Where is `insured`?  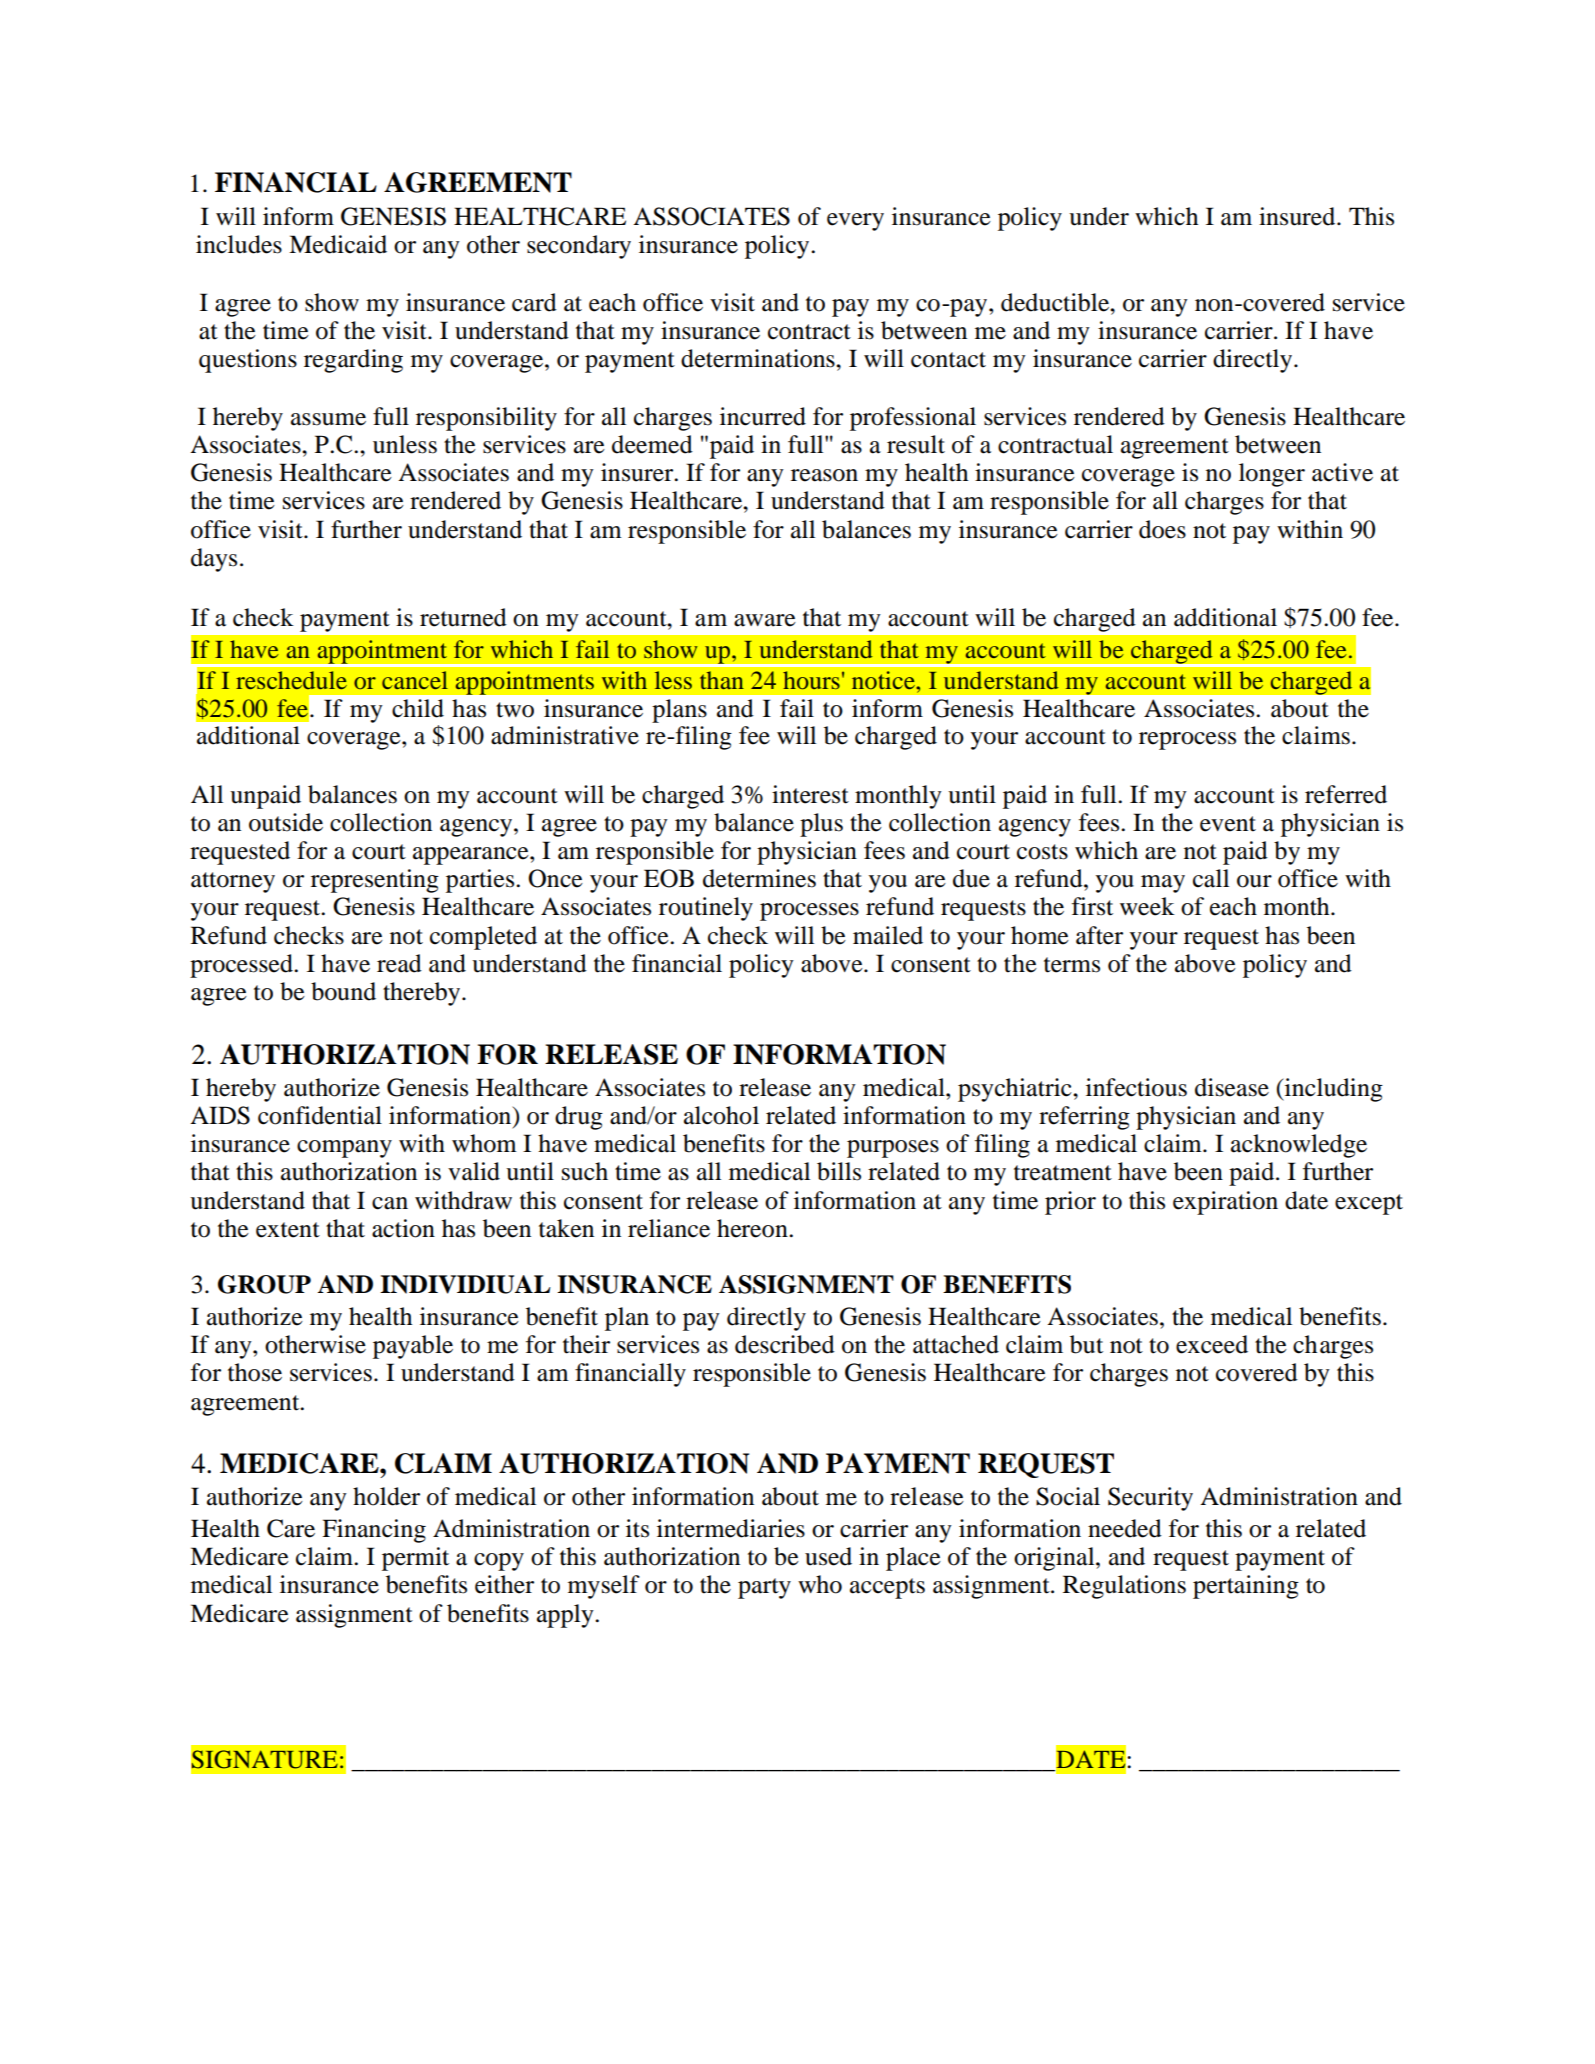 insured is located at coordinates (1298, 216).
